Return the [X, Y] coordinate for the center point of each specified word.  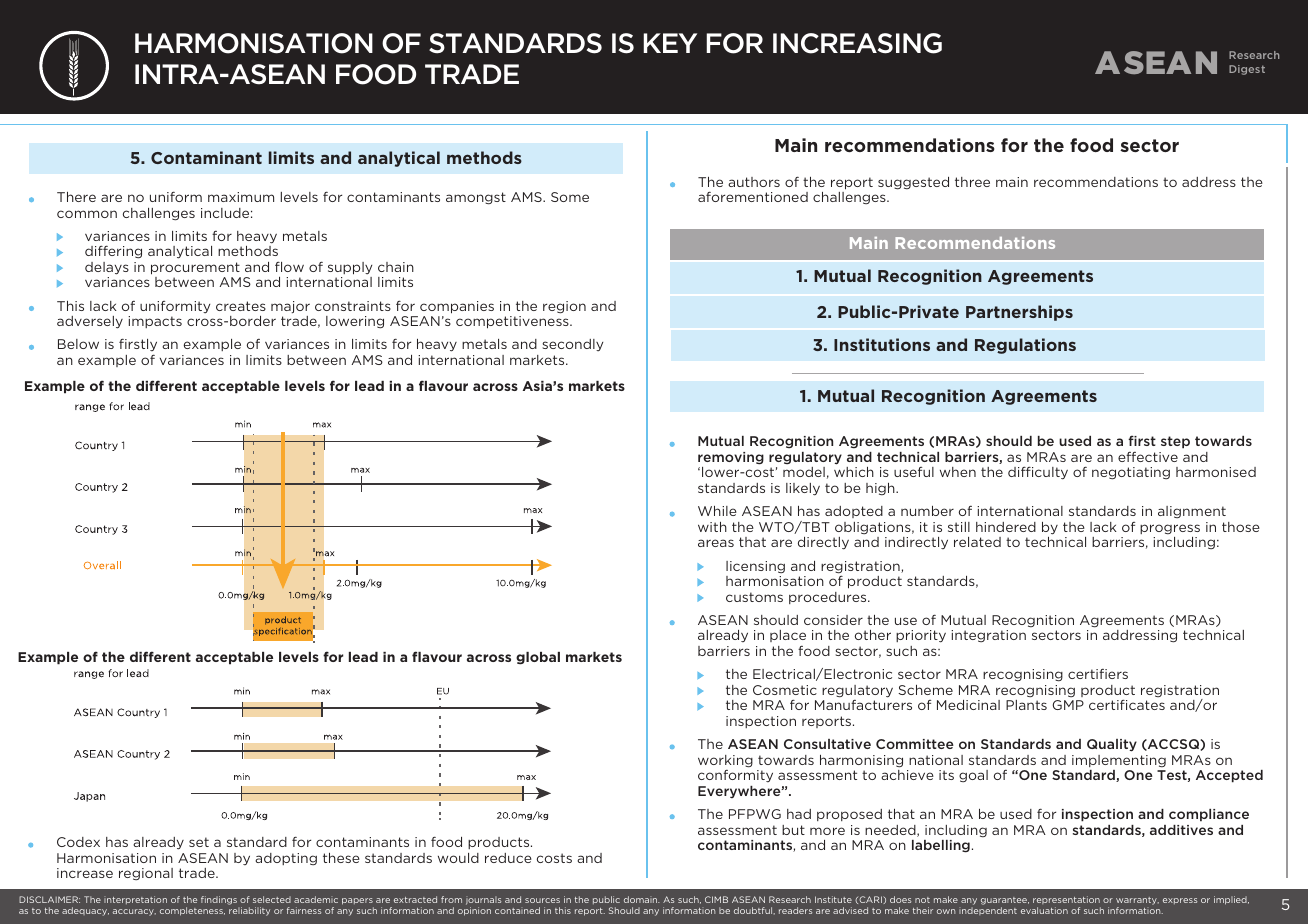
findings [219, 900]
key [670, 43]
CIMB [716, 899]
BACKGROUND [201, 44]
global [538, 658]
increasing [857, 43]
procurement [195, 268]
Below [78, 344]
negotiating [1131, 473]
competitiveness [513, 322]
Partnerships [1019, 313]
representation [1066, 900]
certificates [1127, 705]
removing [731, 458]
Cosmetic [785, 690]
